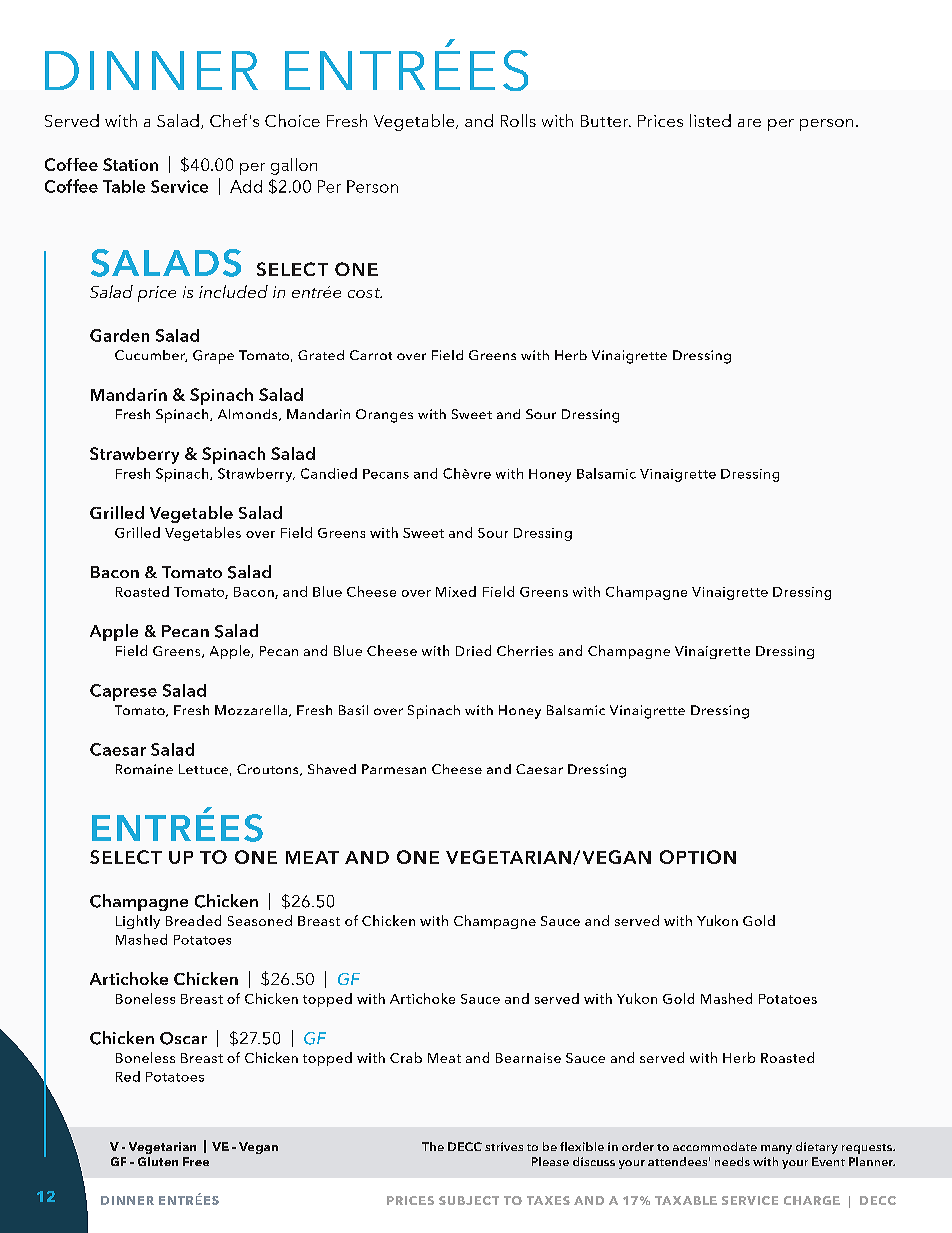 The height and width of the document is (1233, 952). Describe the element at coordinates (473, 650) in the document. I see `Dried` at that location.
